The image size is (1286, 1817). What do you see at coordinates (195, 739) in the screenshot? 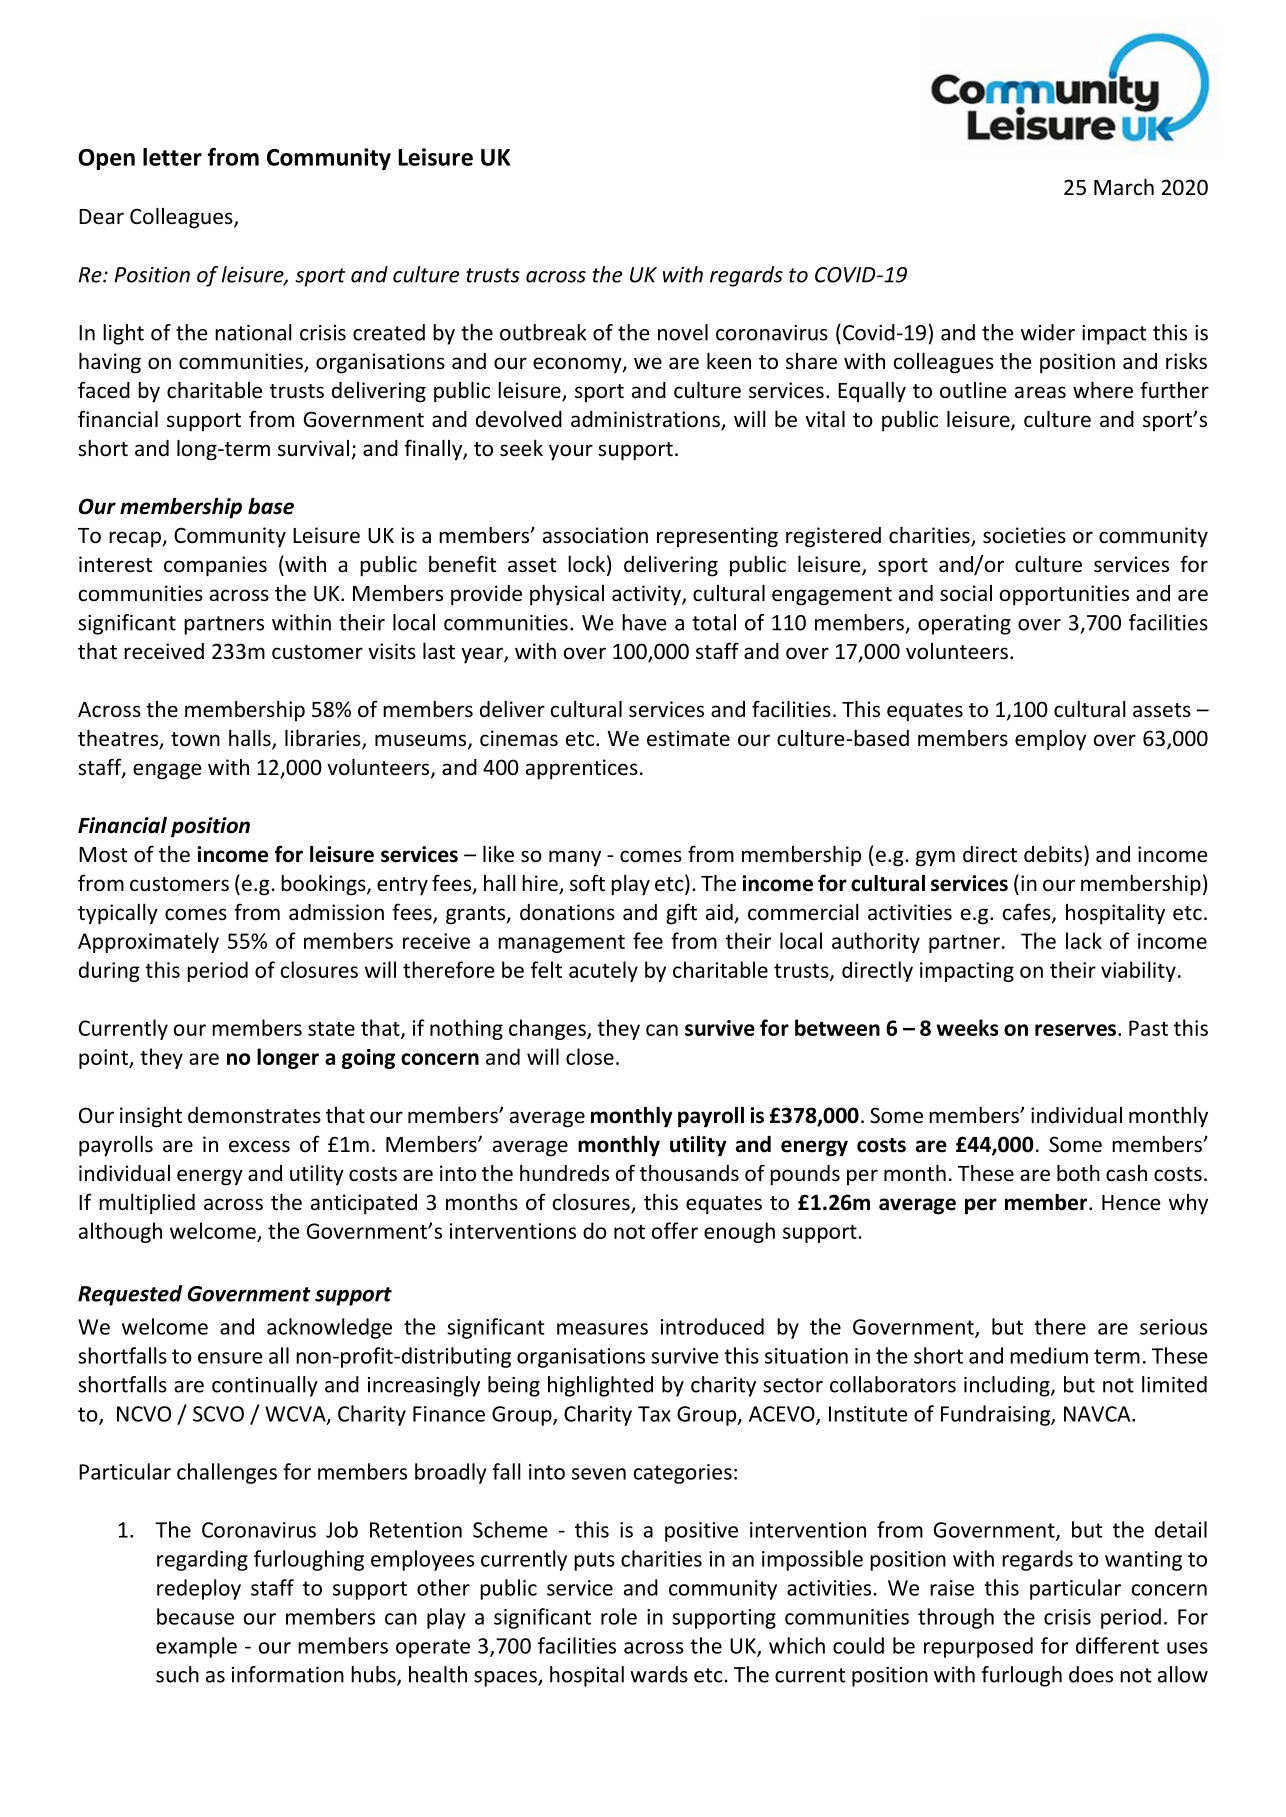
I see `town` at bounding box center [195, 739].
